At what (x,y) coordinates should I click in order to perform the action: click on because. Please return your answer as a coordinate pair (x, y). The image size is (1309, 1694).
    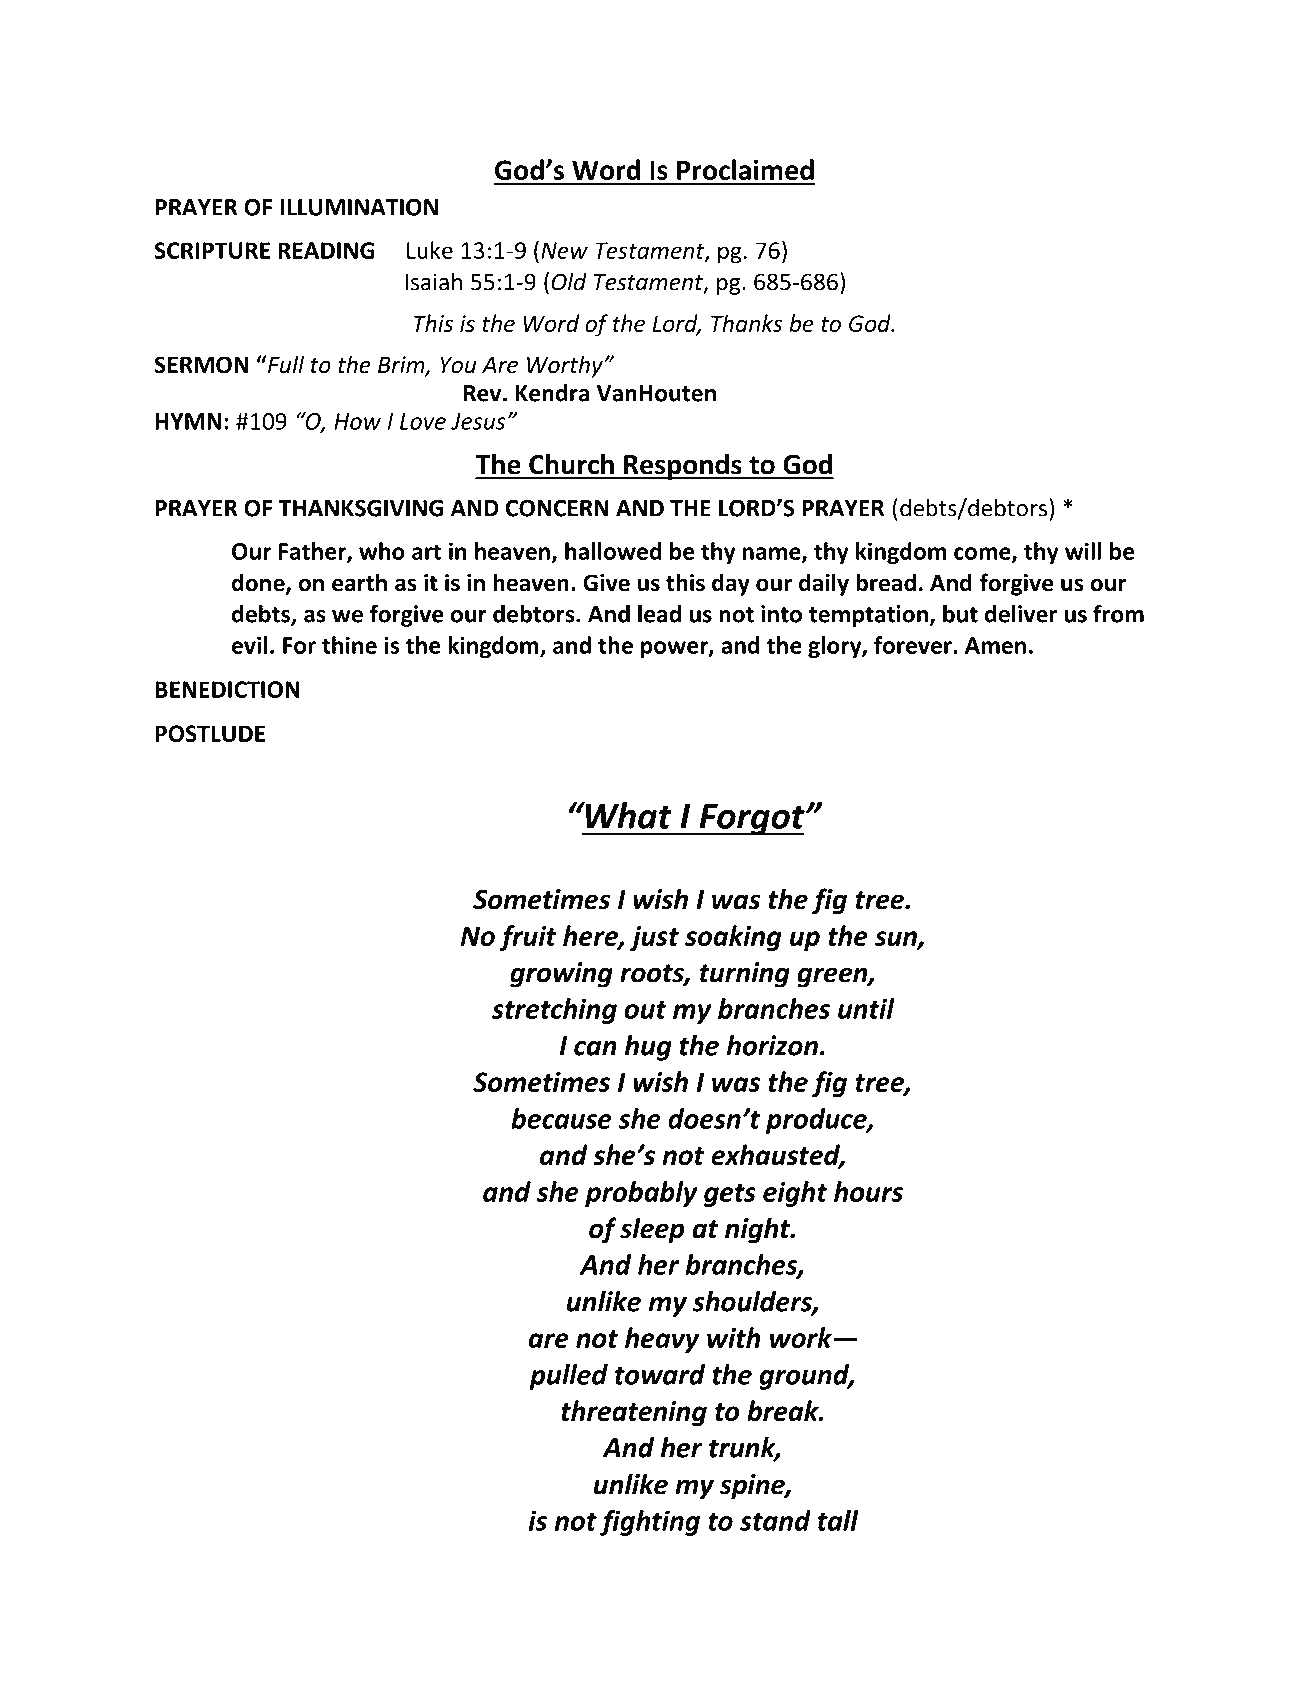
    Looking at the image, I should click on (561, 1118).
